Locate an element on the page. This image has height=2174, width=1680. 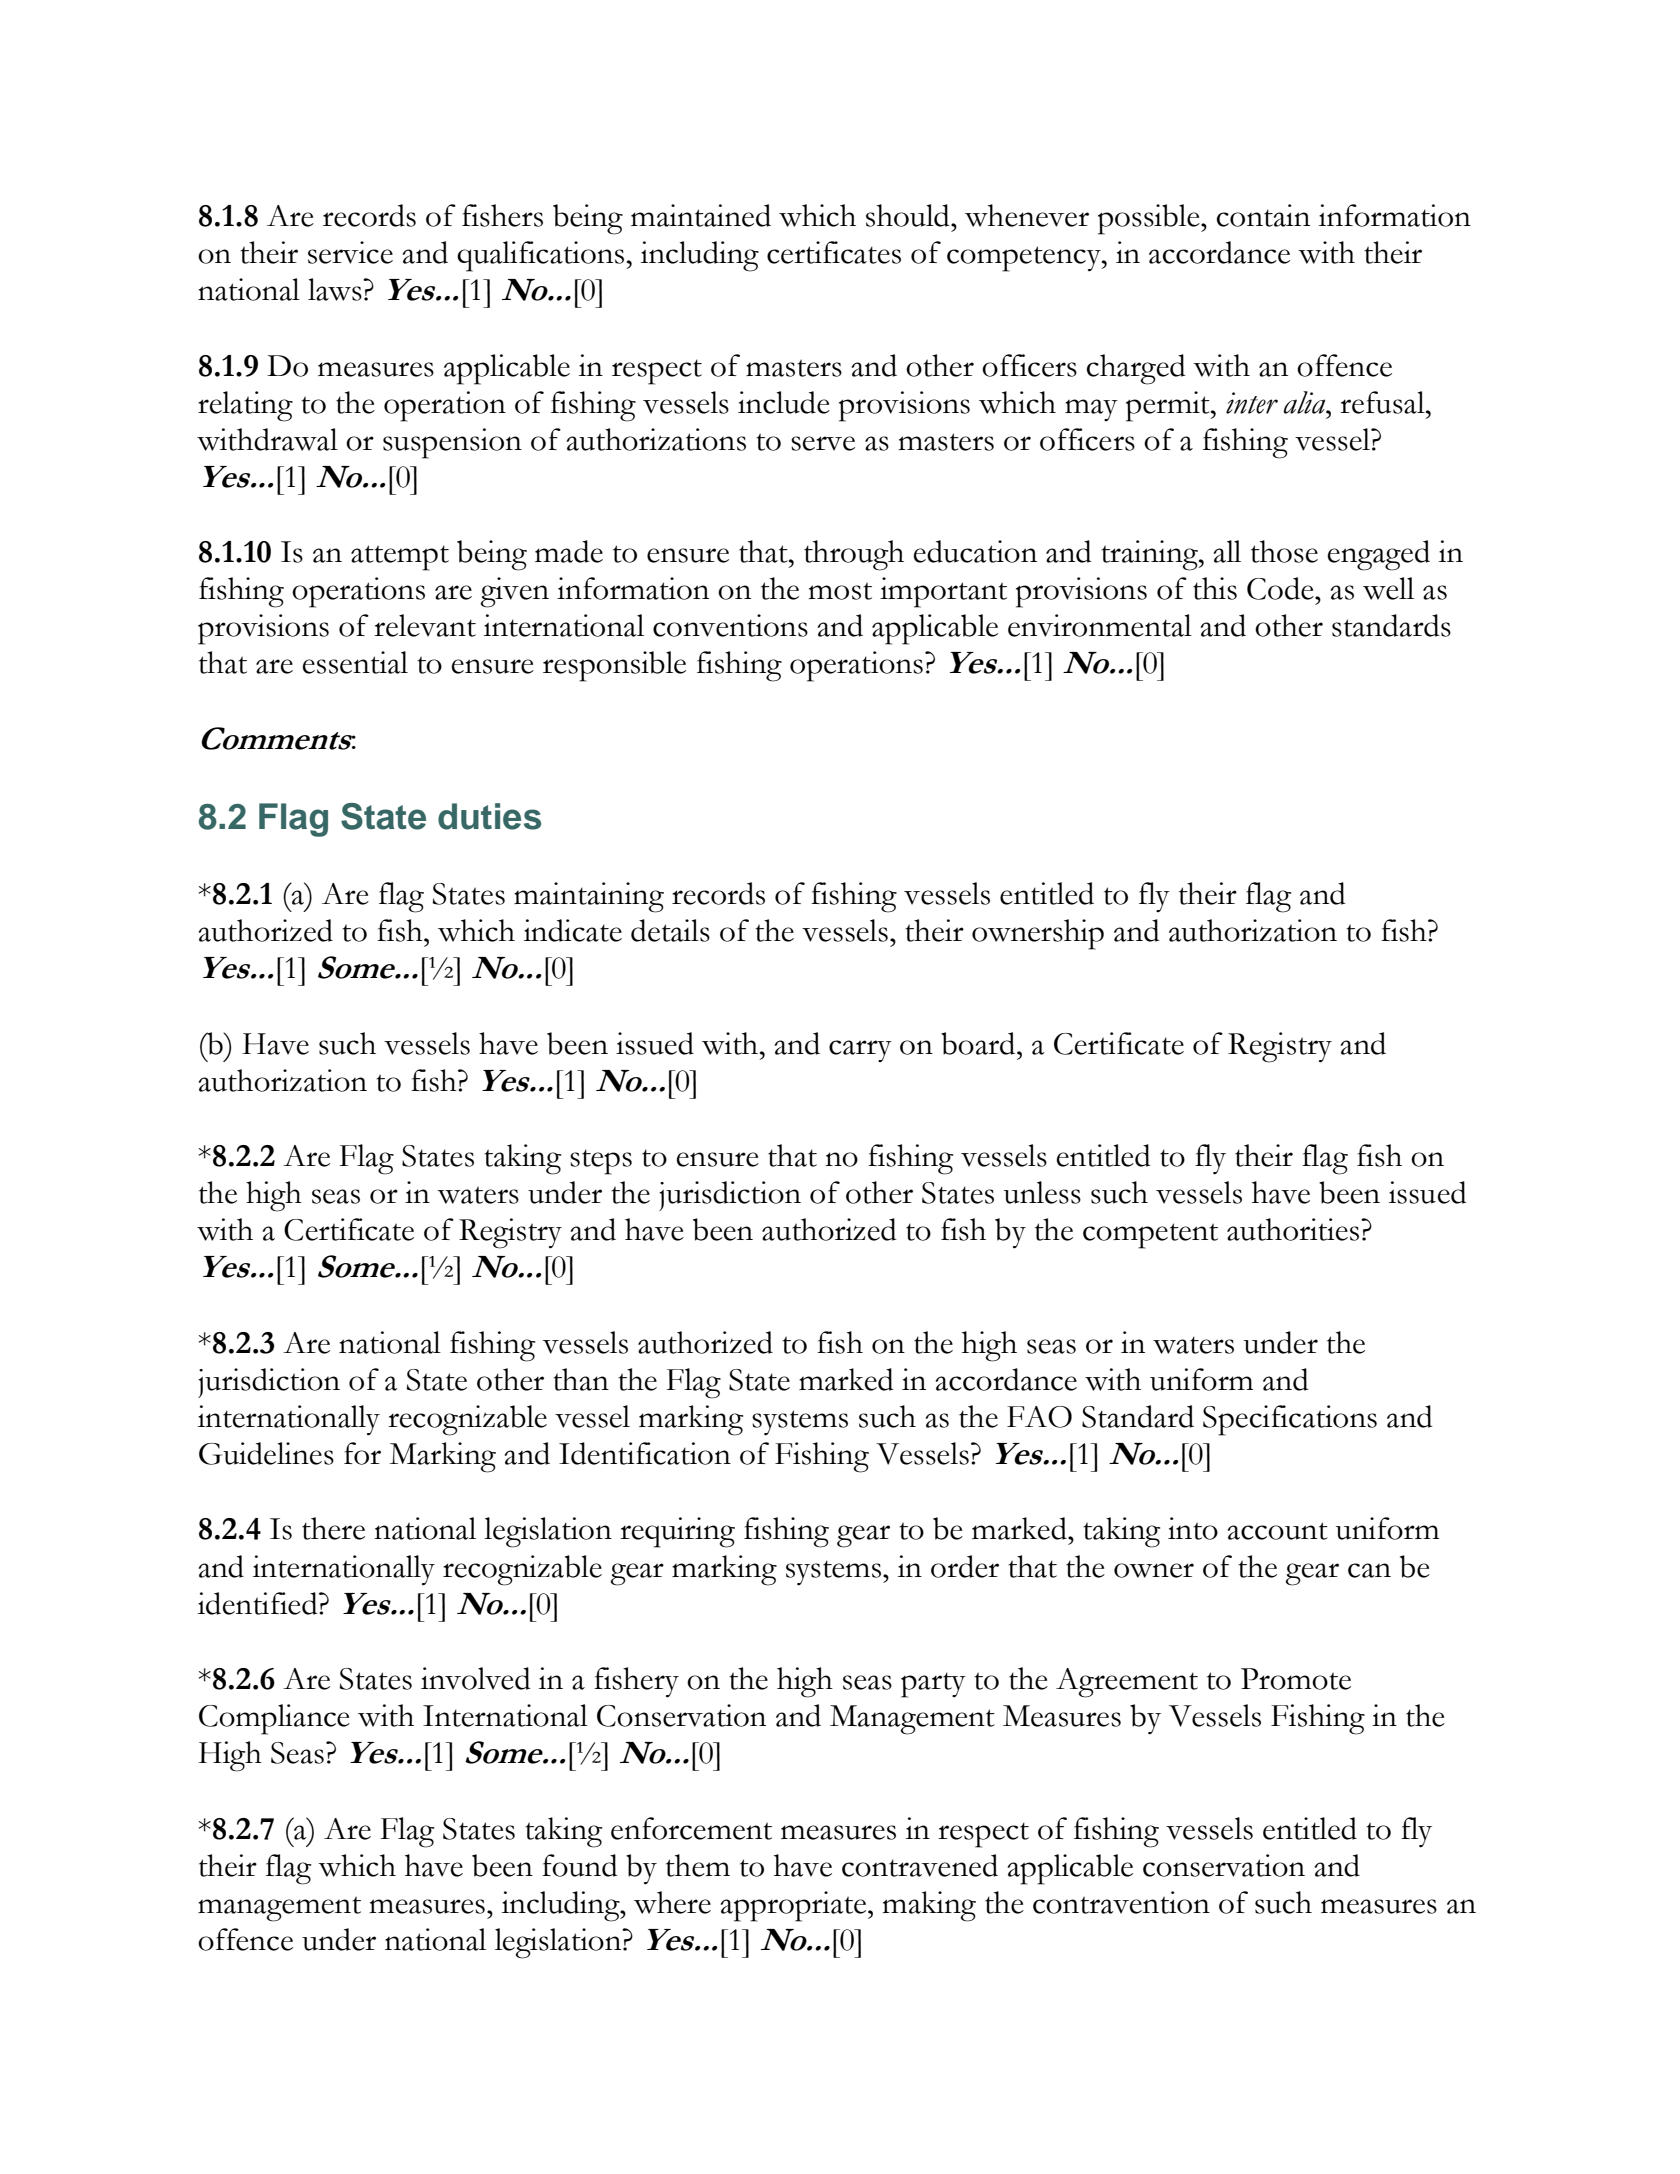
contain is located at coordinates (1263, 215).
